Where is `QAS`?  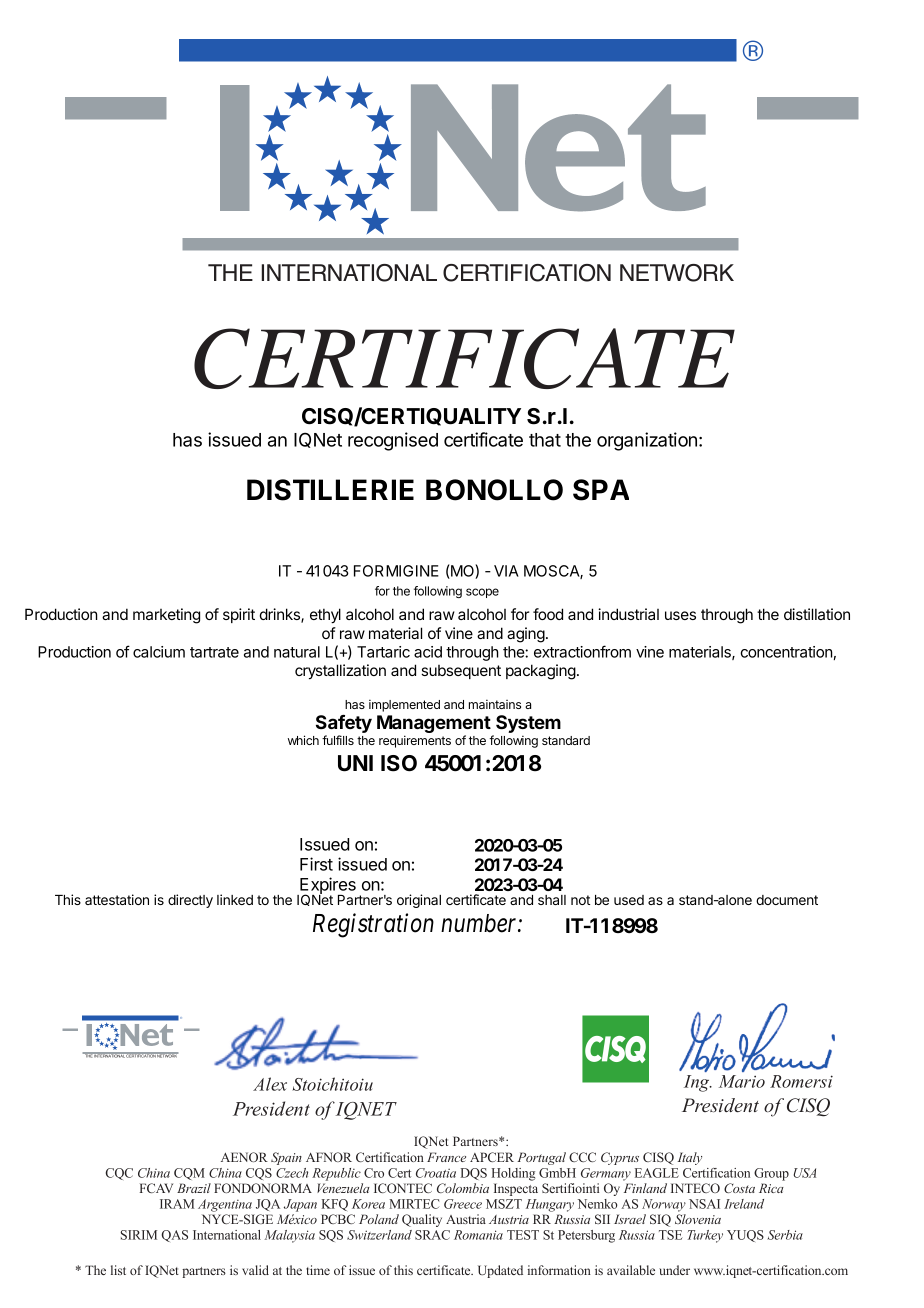 QAS is located at coordinates (174, 1236).
